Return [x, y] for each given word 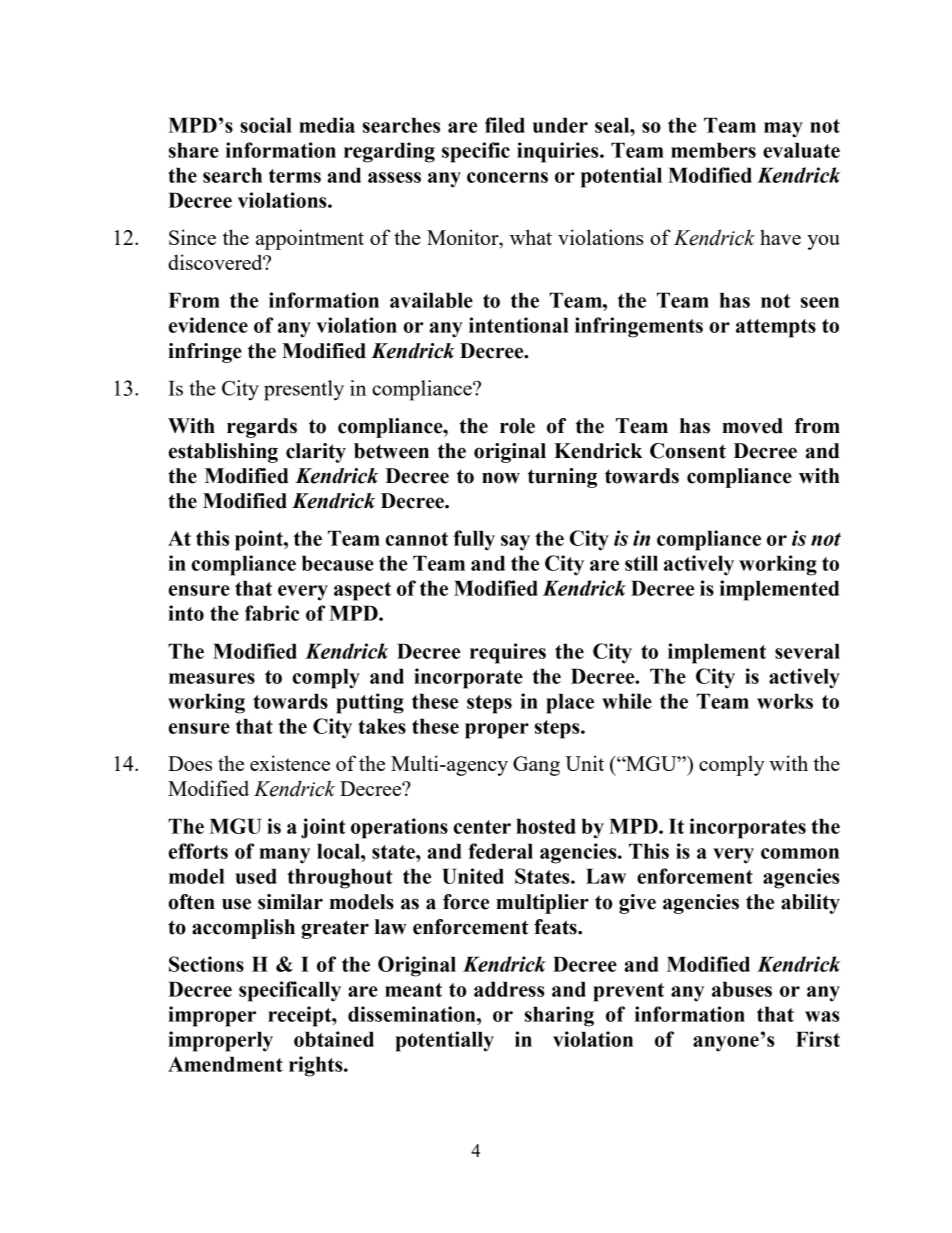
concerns [507, 177]
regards [262, 428]
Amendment [225, 1064]
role [517, 426]
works [785, 701]
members [713, 150]
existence [290, 763]
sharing [559, 1016]
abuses [742, 989]
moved [752, 426]
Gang [536, 766]
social [266, 125]
